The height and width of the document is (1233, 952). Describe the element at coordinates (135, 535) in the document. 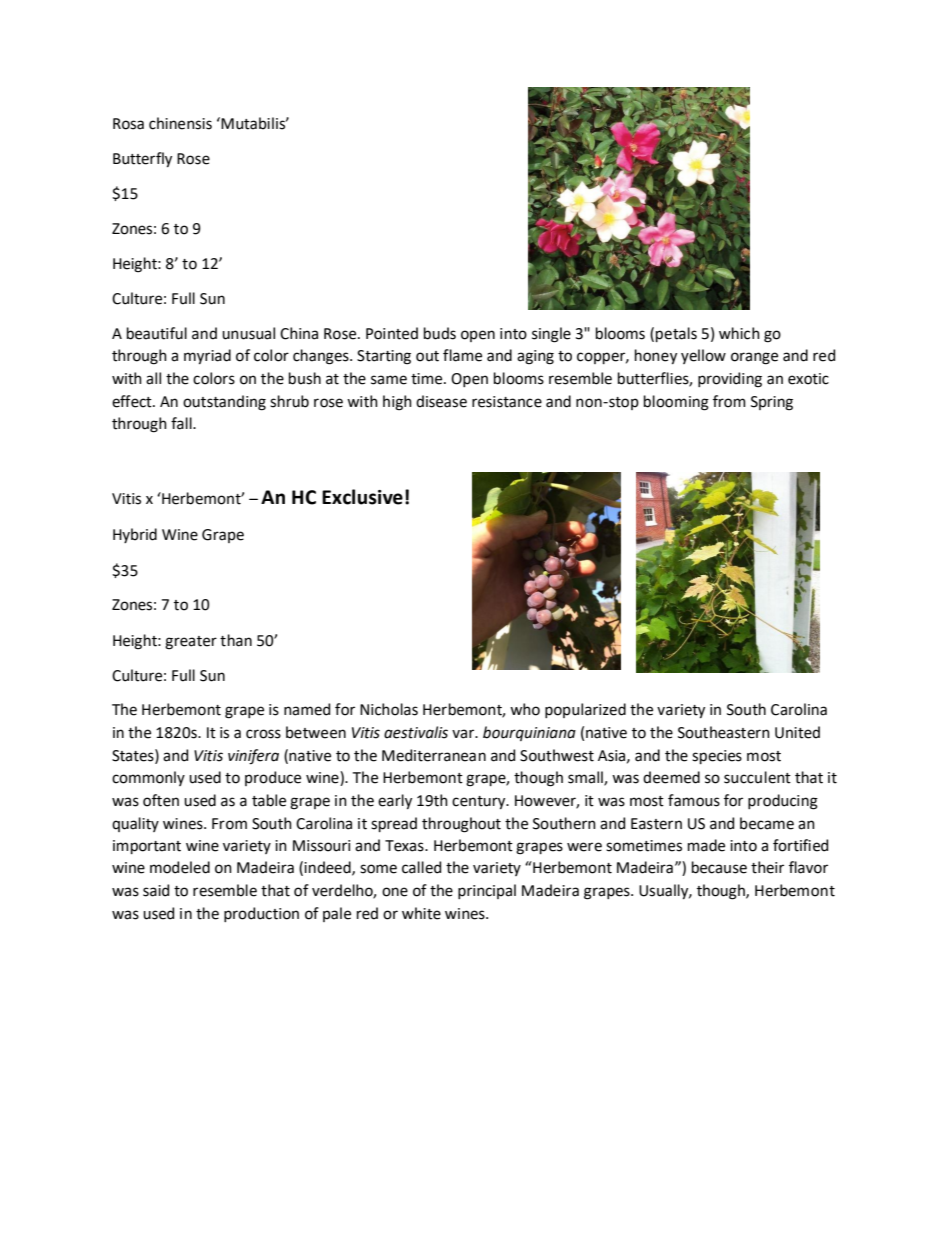

I see `Hybrid` at that location.
